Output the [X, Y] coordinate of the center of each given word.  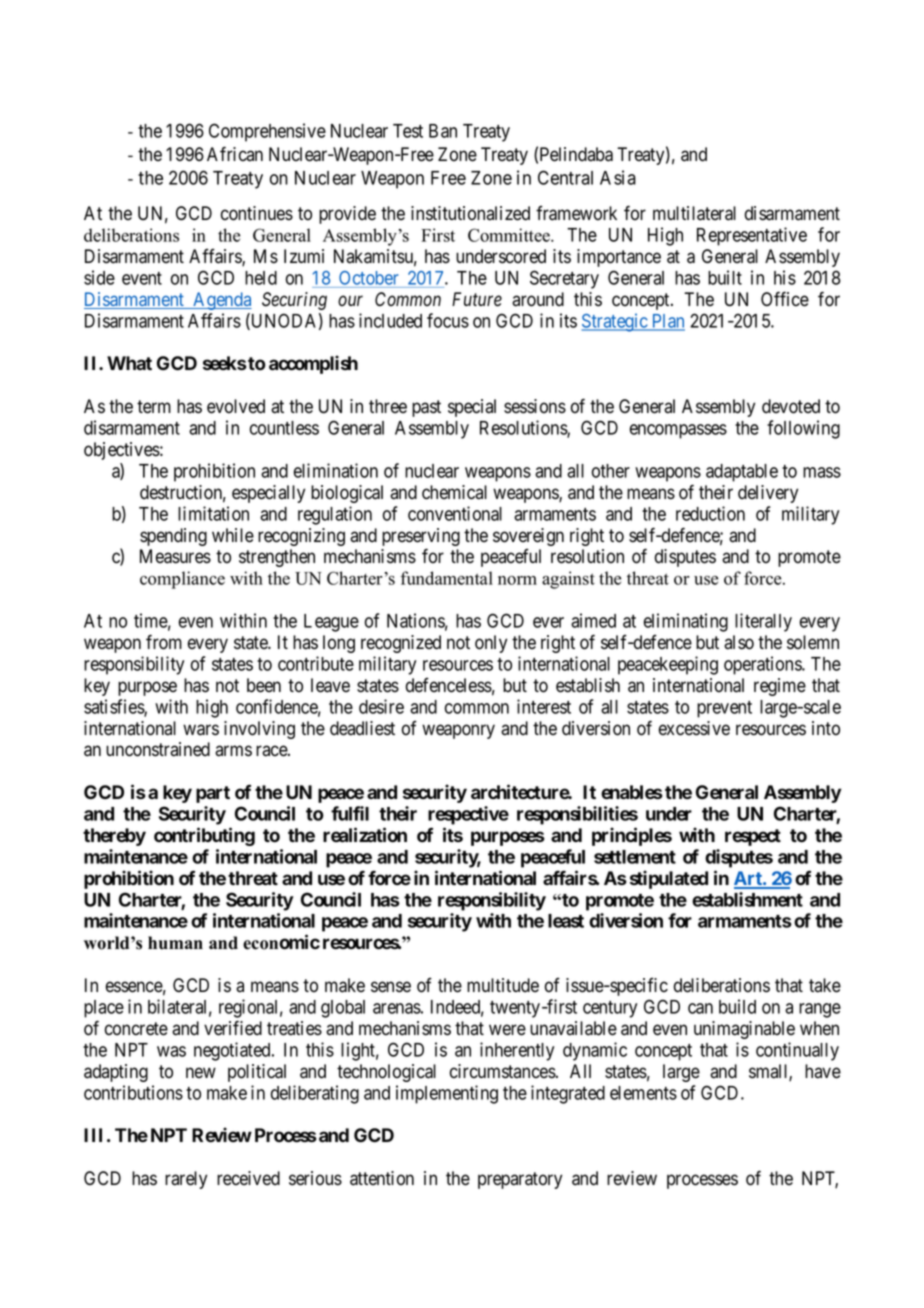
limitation [213, 513]
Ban [443, 131]
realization [365, 835]
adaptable [742, 473]
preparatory [520, 1180]
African [235, 154]
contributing [204, 836]
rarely [186, 1180]
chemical [454, 492]
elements [643, 1093]
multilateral [694, 213]
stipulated [669, 879]
